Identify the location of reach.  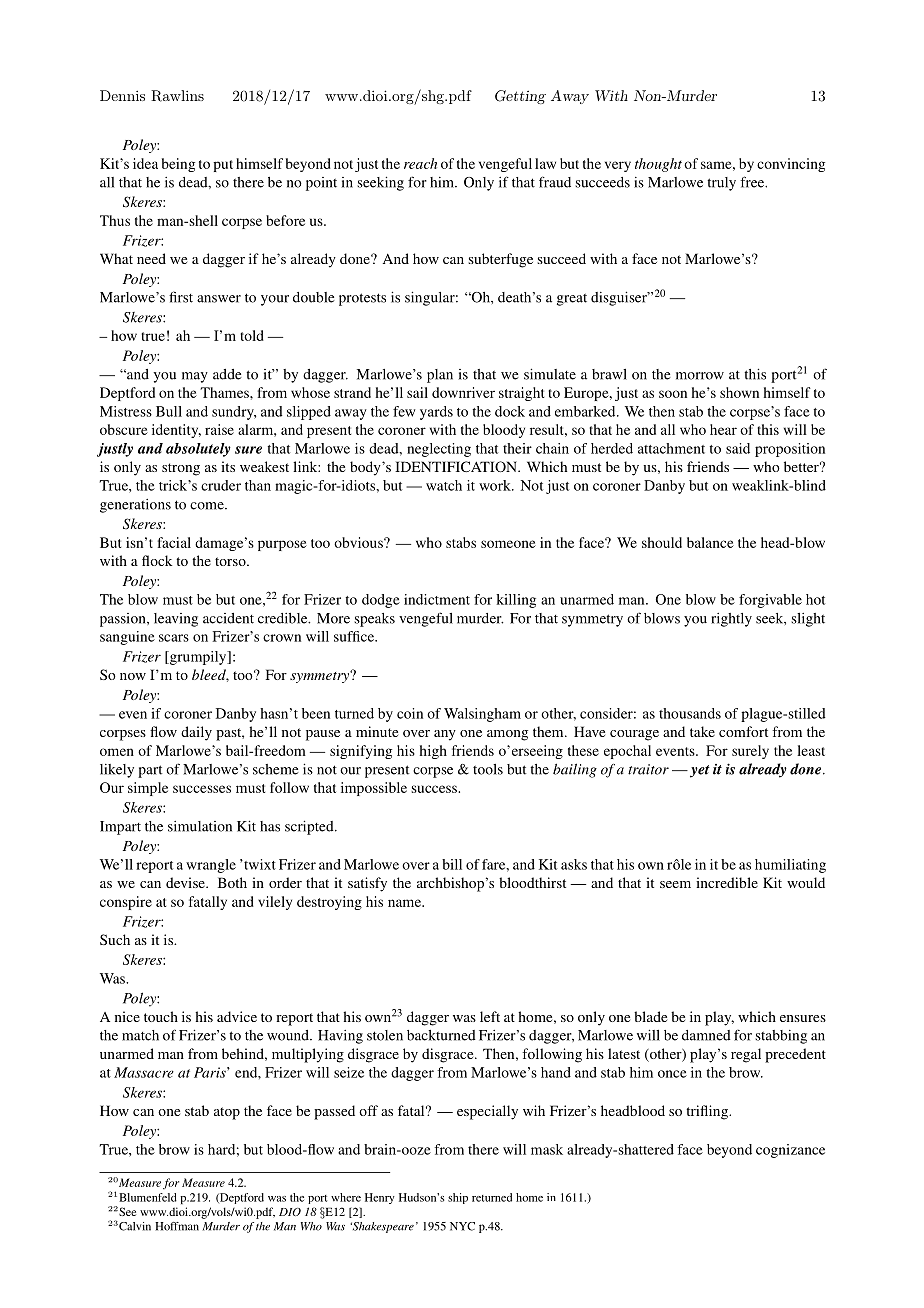
(420, 163).
